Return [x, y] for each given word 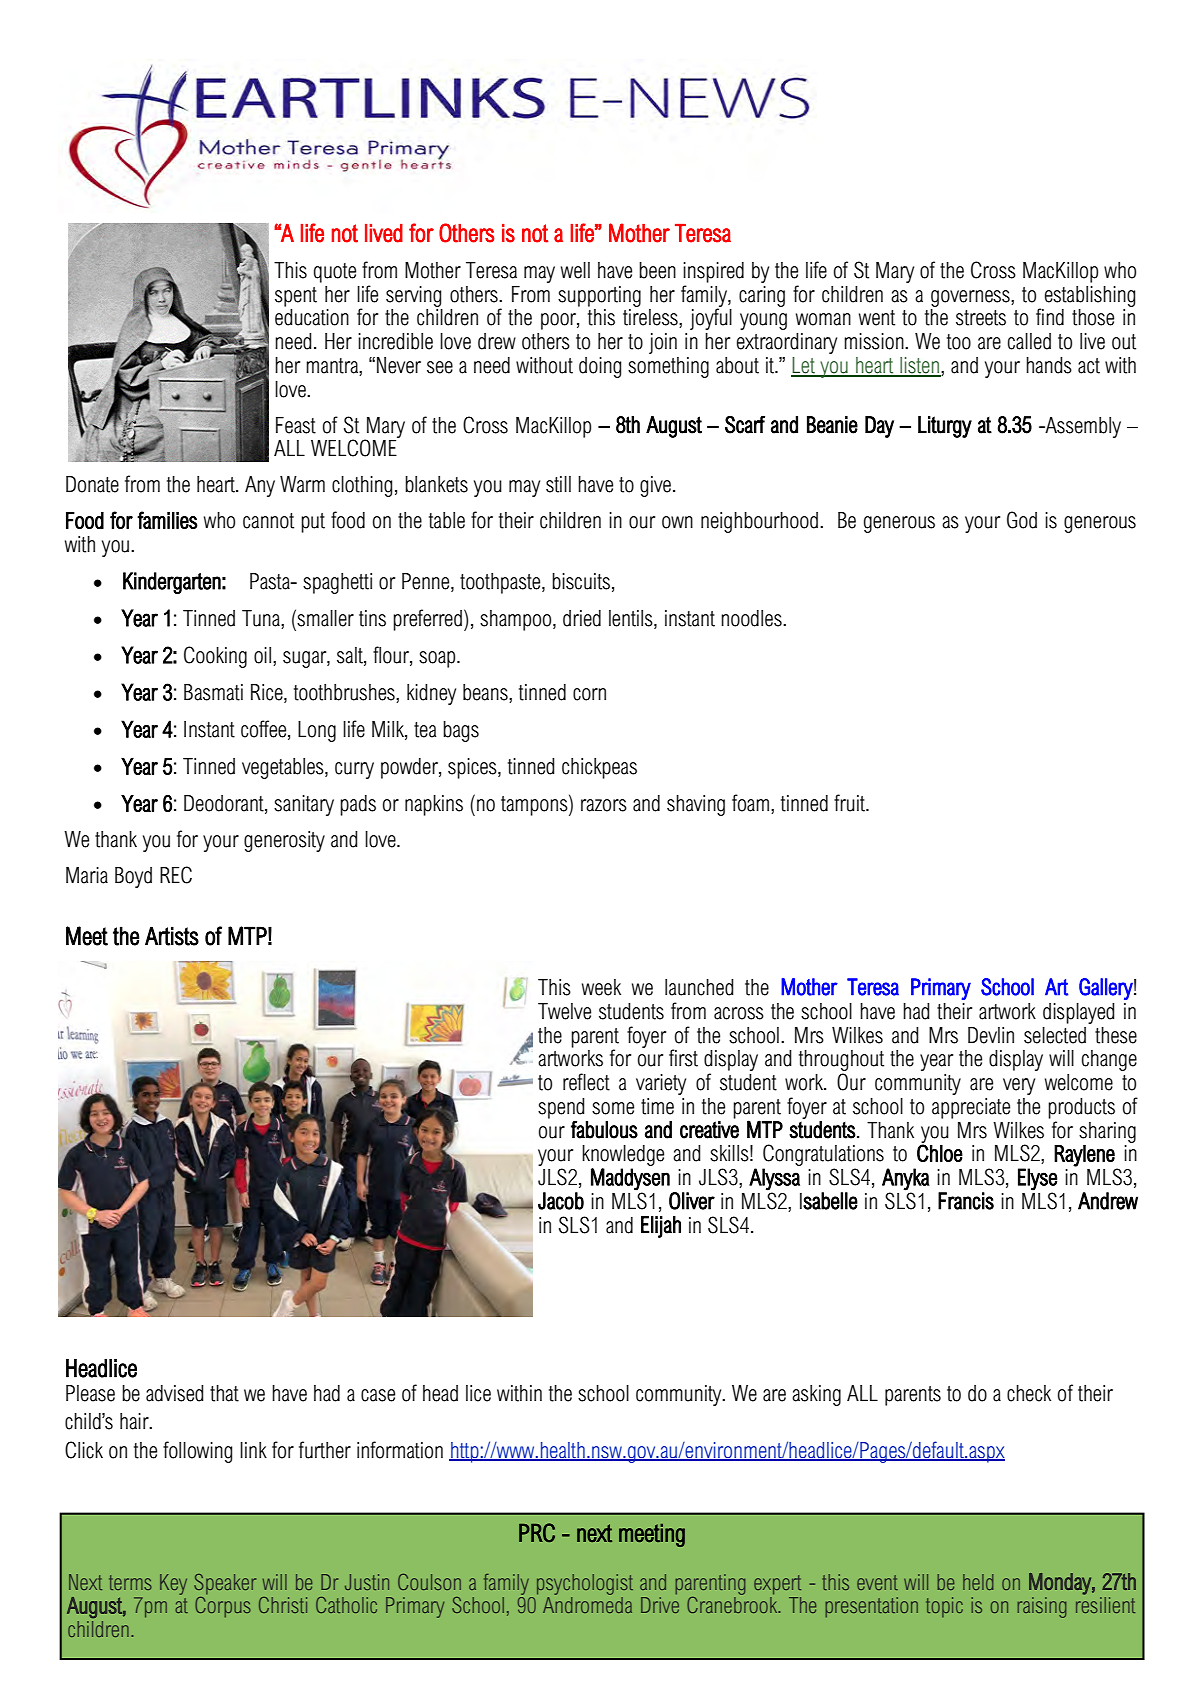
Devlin [991, 1035]
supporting [599, 296]
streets [981, 318]
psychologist [585, 1584]
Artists [172, 936]
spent [296, 297]
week [601, 987]
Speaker [225, 1584]
